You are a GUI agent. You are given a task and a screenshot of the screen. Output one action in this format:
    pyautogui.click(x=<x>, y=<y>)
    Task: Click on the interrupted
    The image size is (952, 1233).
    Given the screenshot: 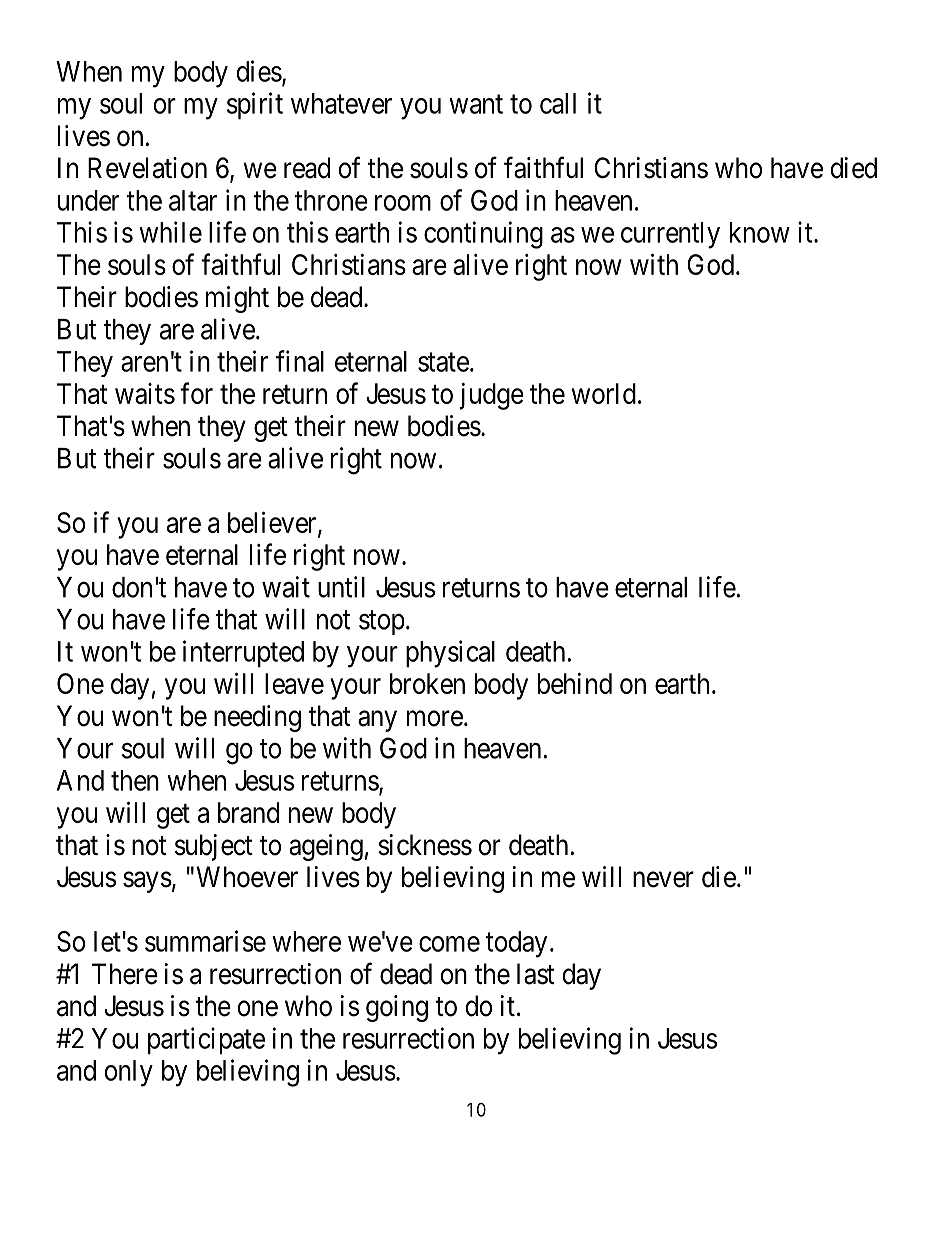 What is the action you would take?
    pyautogui.click(x=243, y=654)
